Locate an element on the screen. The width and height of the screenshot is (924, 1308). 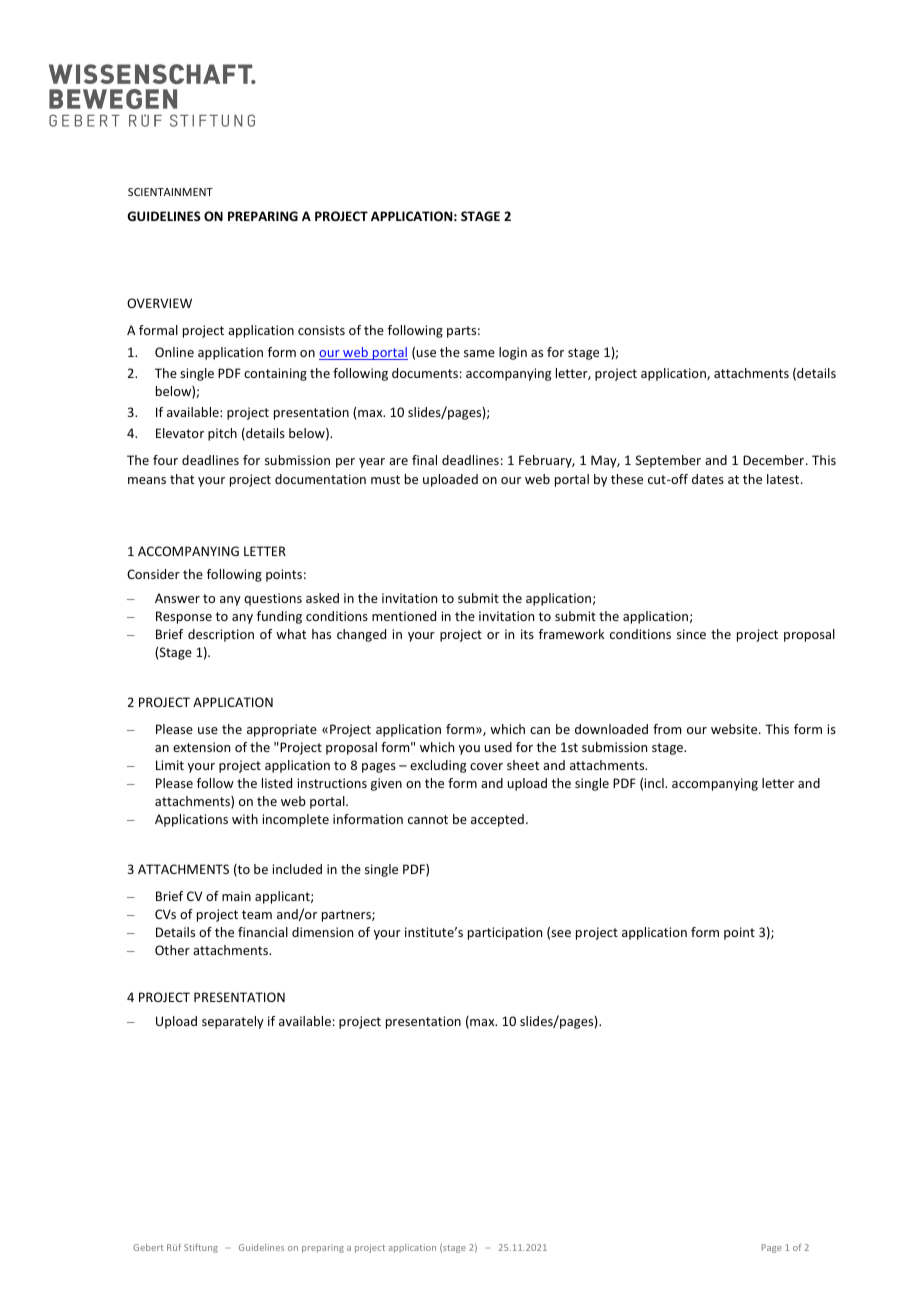
login is located at coordinates (513, 353).
